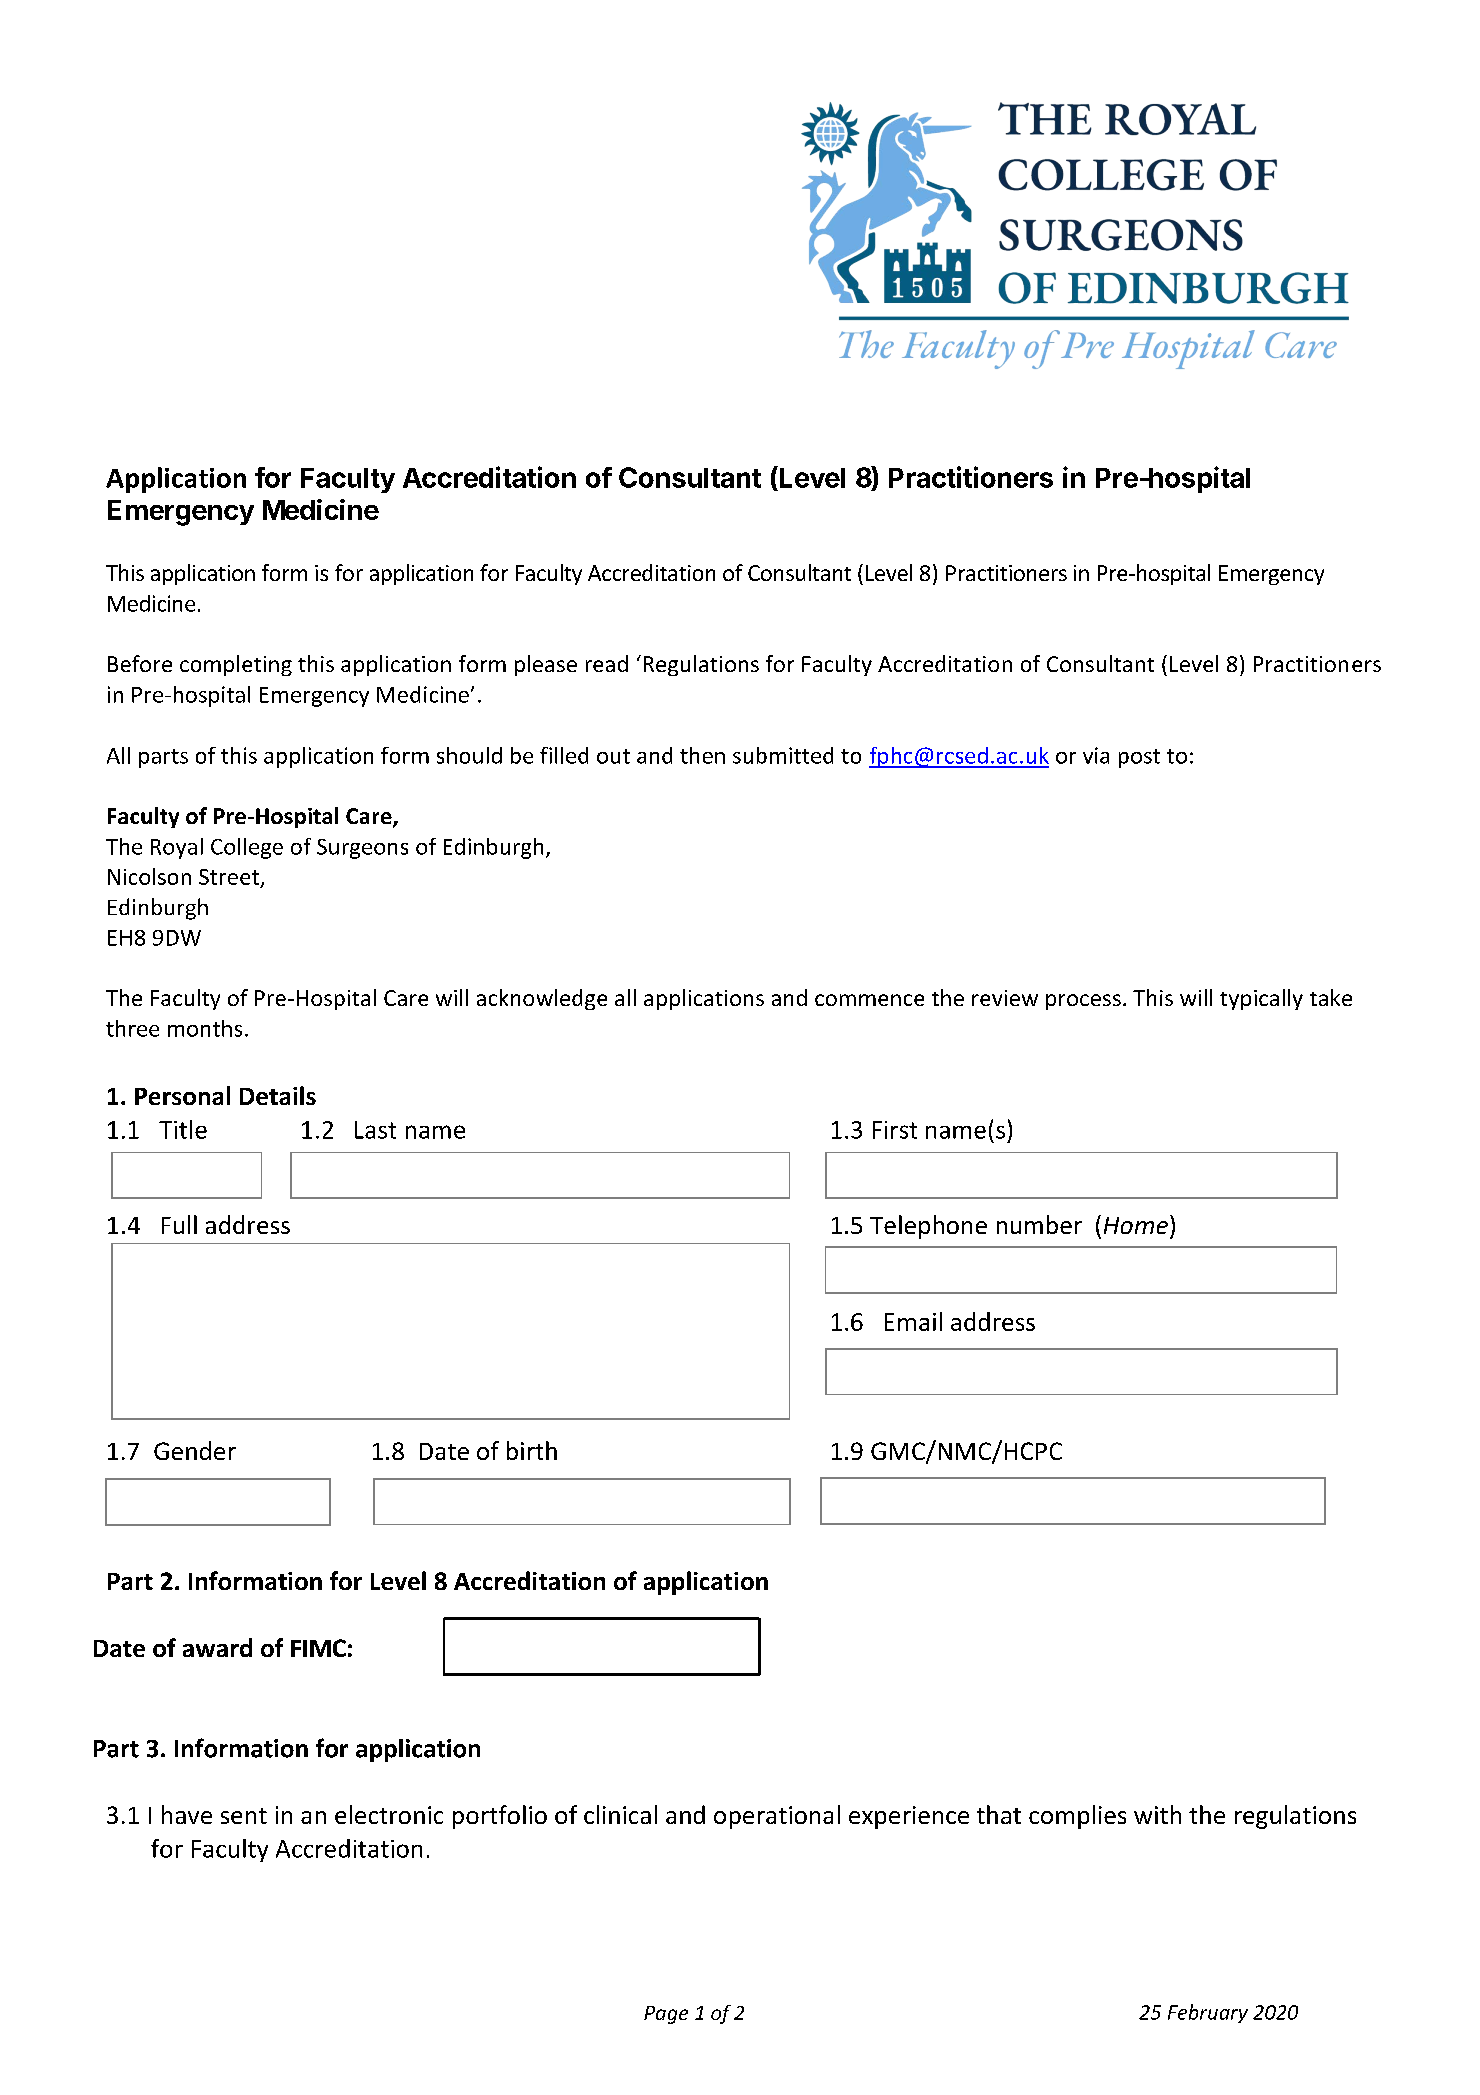 Image resolution: width=1480 pixels, height=2095 pixels. What do you see at coordinates (1139, 758) in the page?
I see `post` at bounding box center [1139, 758].
